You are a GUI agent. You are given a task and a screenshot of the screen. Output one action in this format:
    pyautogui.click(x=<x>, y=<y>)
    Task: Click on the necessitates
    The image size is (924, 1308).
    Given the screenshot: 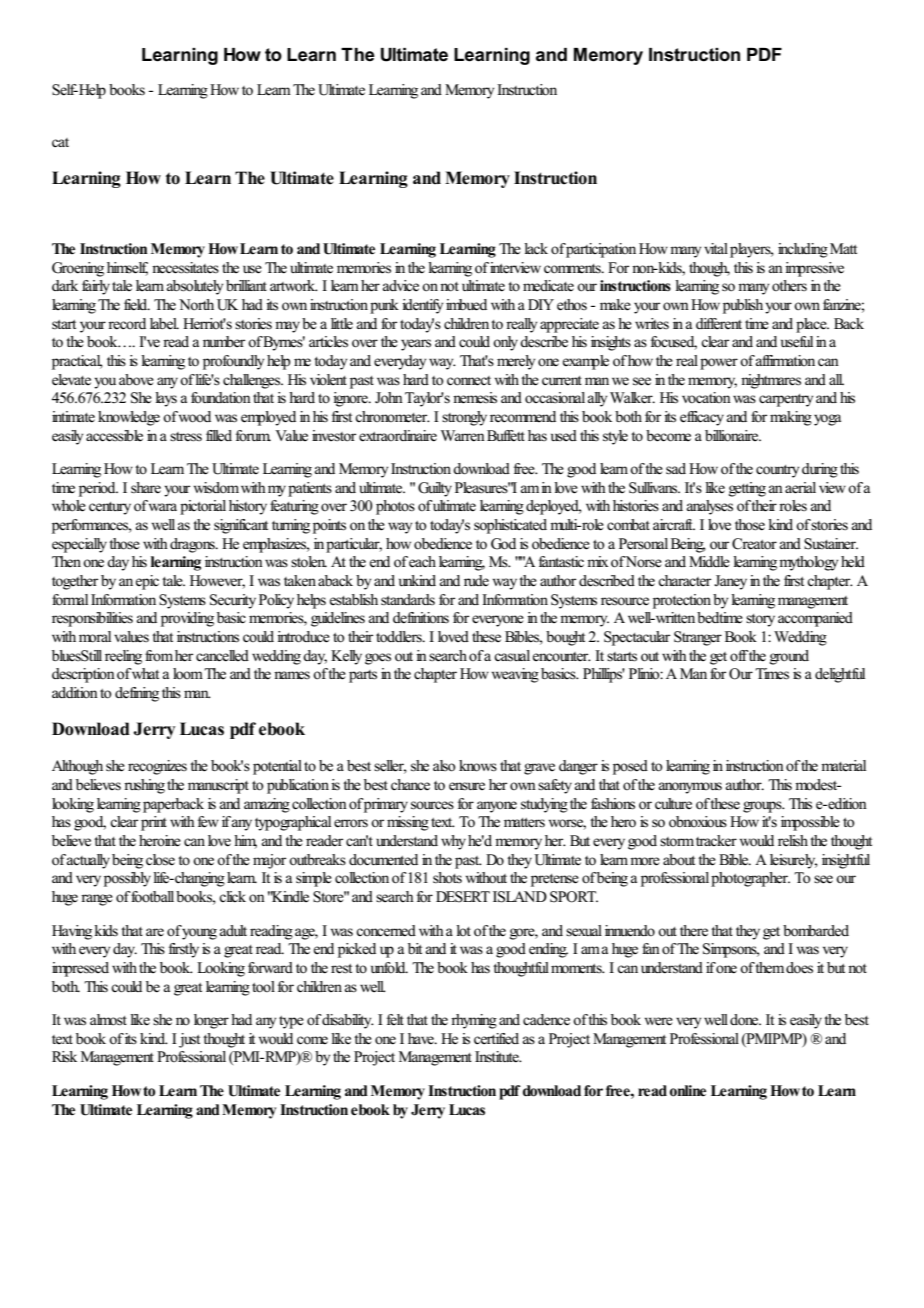 What is the action you would take?
    pyautogui.click(x=185, y=268)
